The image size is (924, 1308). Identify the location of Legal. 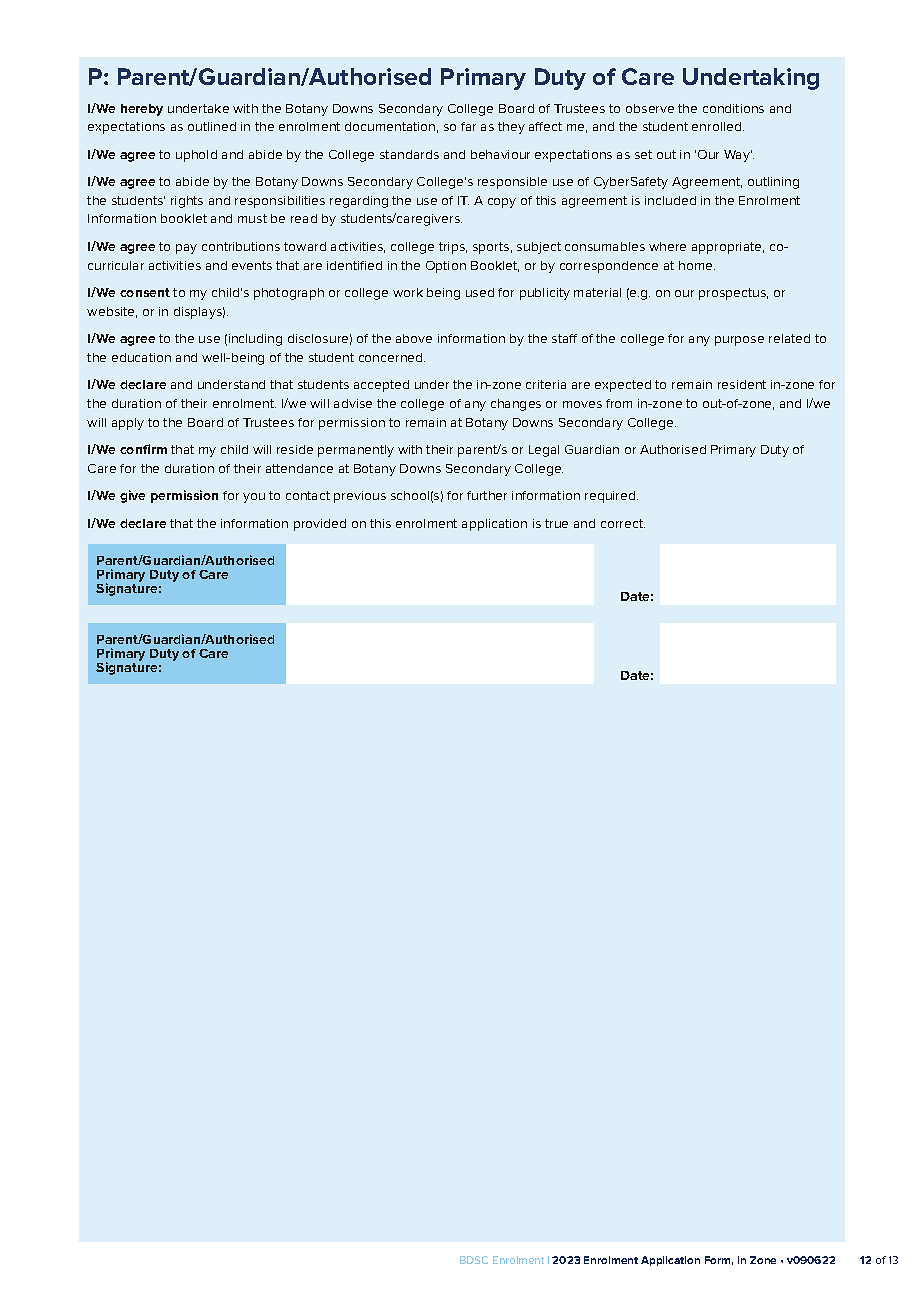
(544, 451).
